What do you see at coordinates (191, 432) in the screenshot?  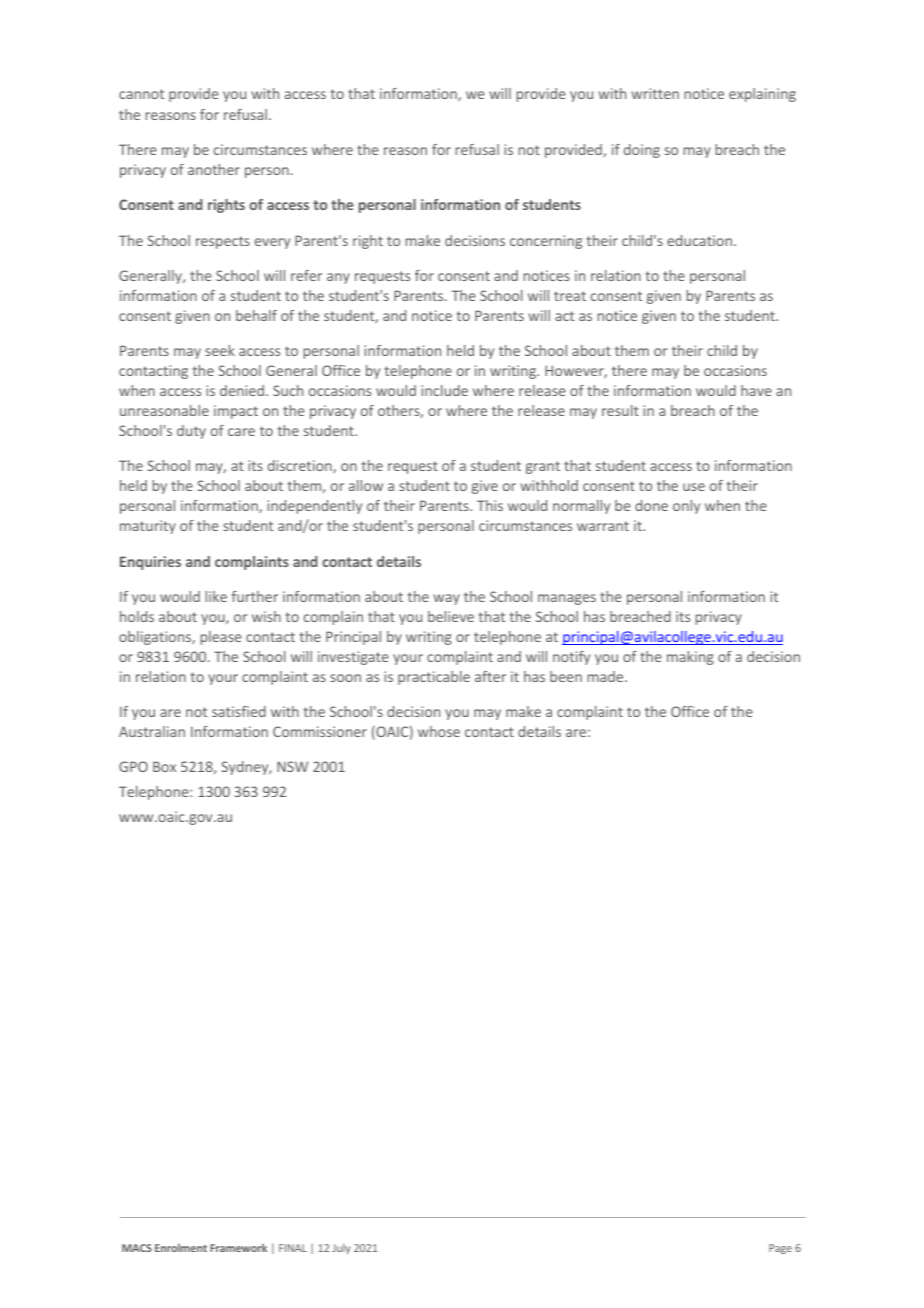 I see `duty` at bounding box center [191, 432].
